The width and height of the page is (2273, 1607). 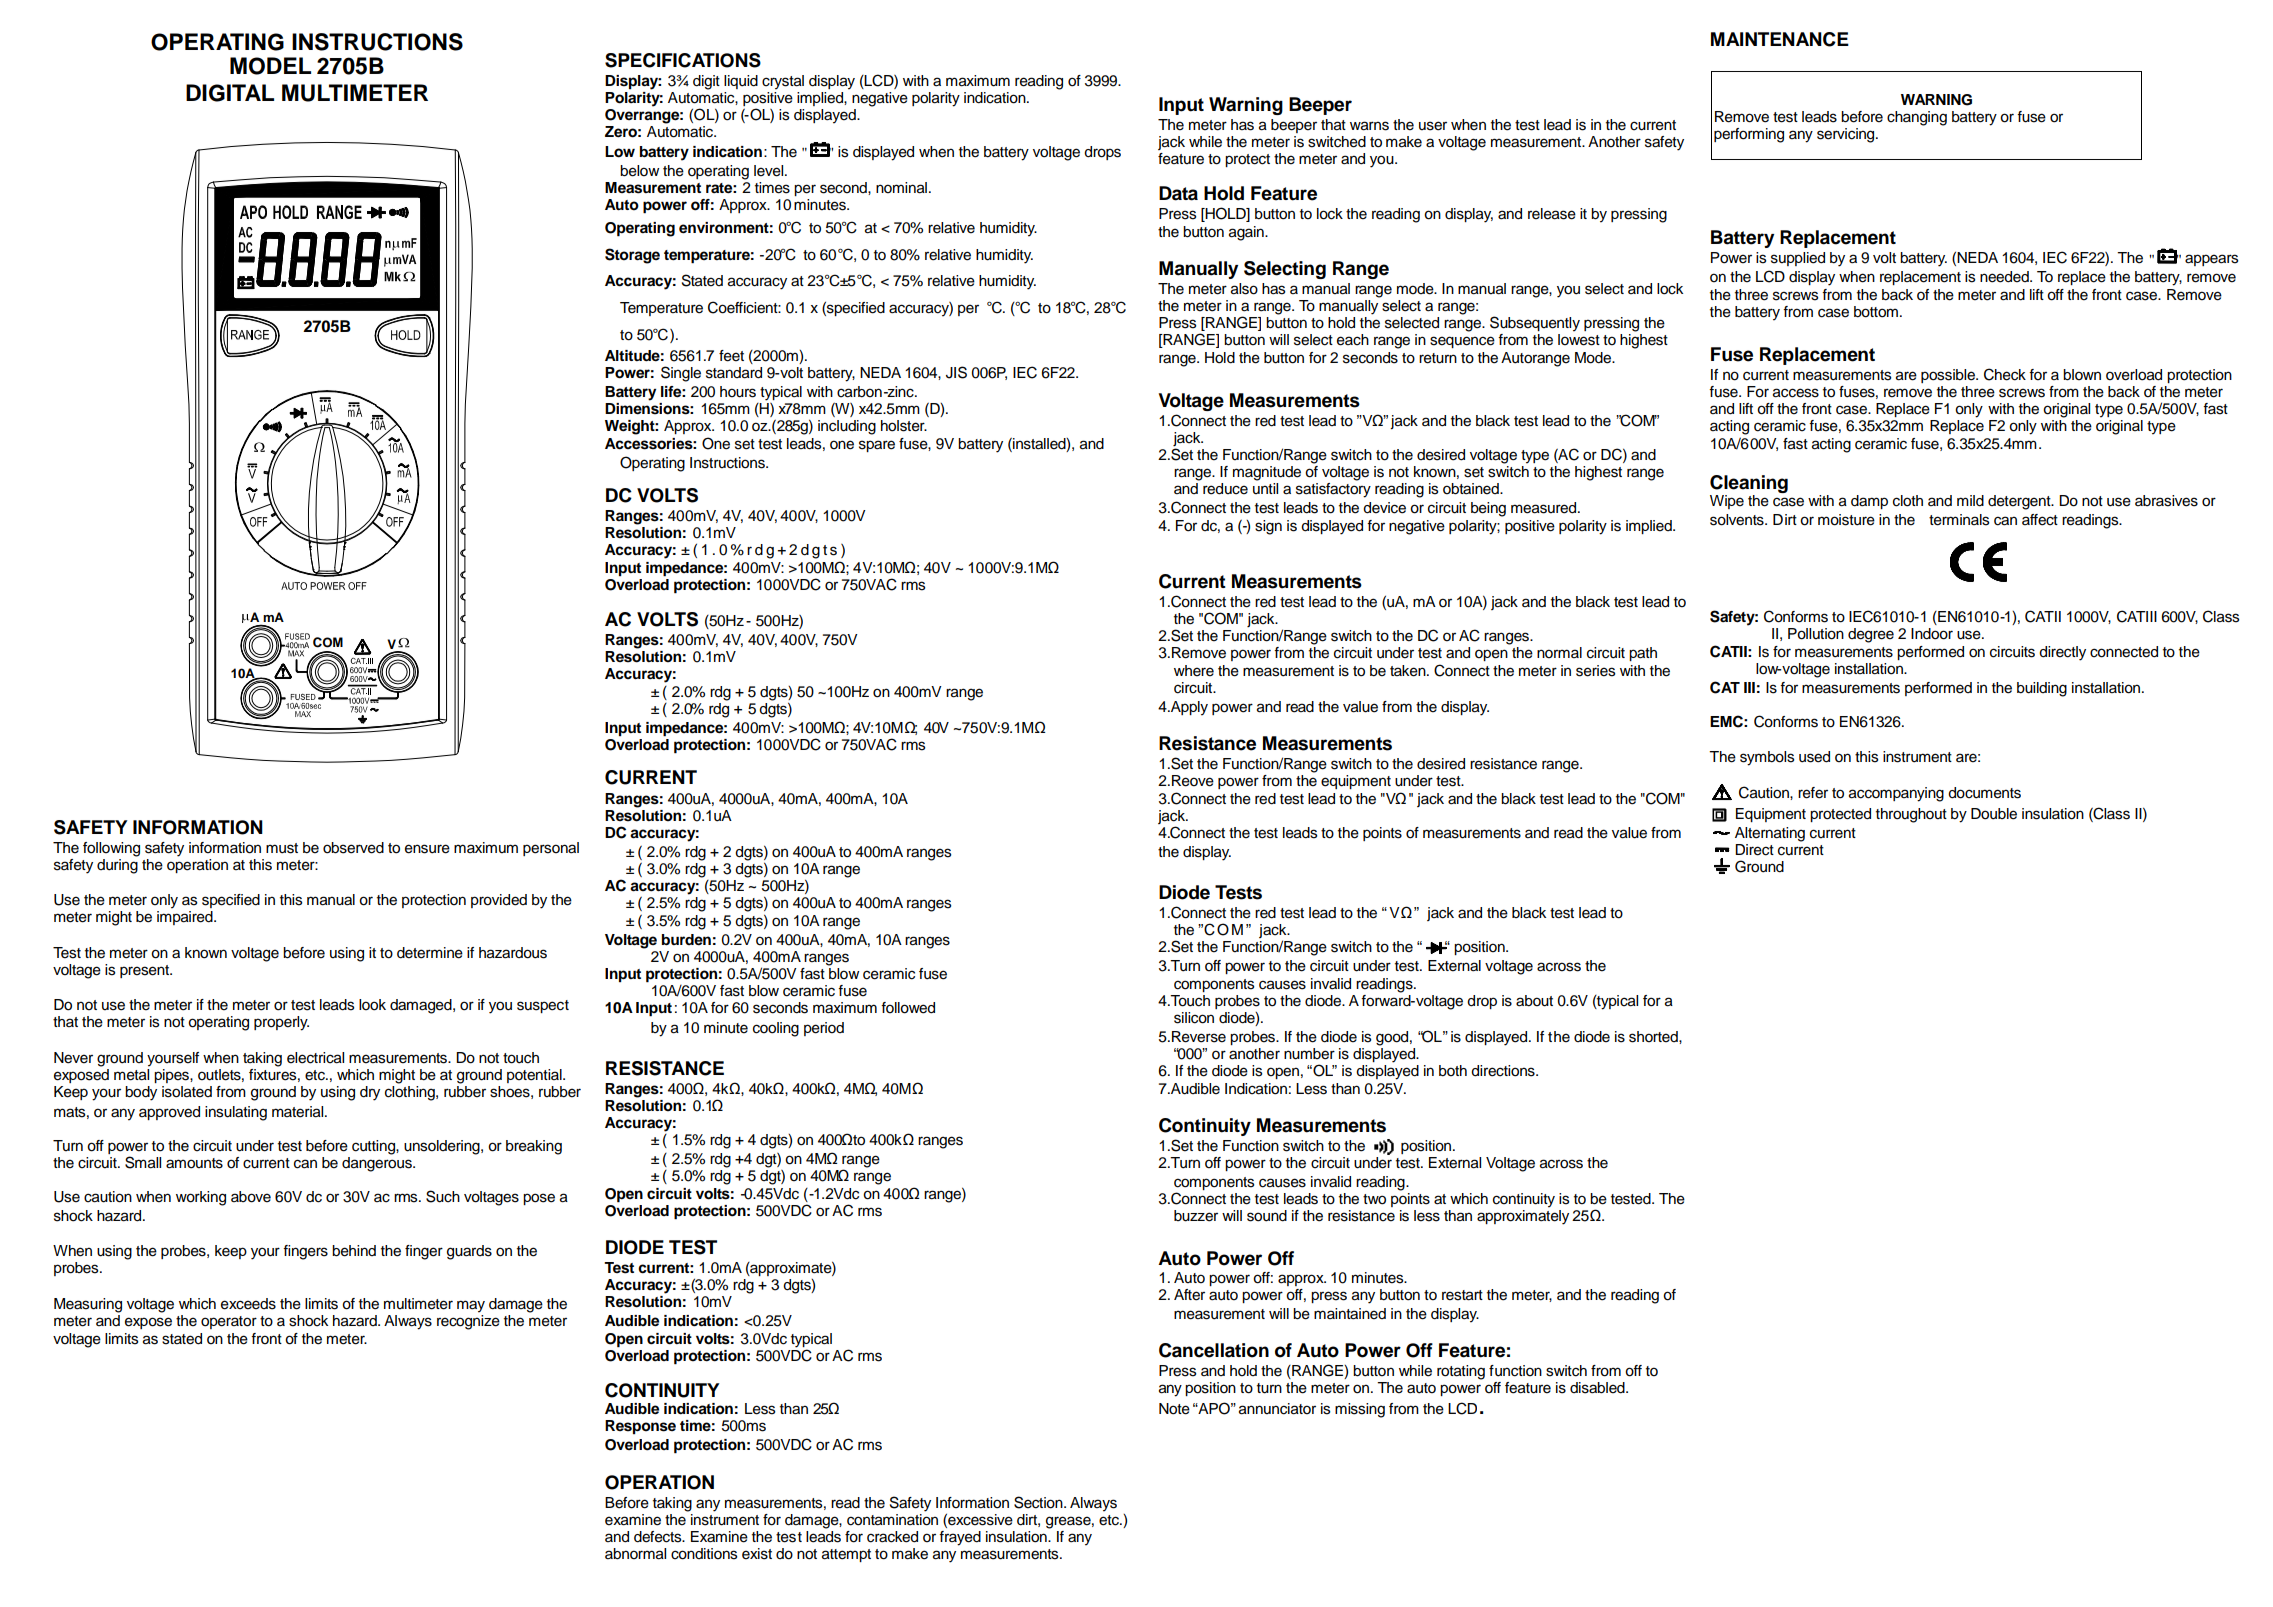 What do you see at coordinates (1932, 634) in the page?
I see `Indoor` at bounding box center [1932, 634].
